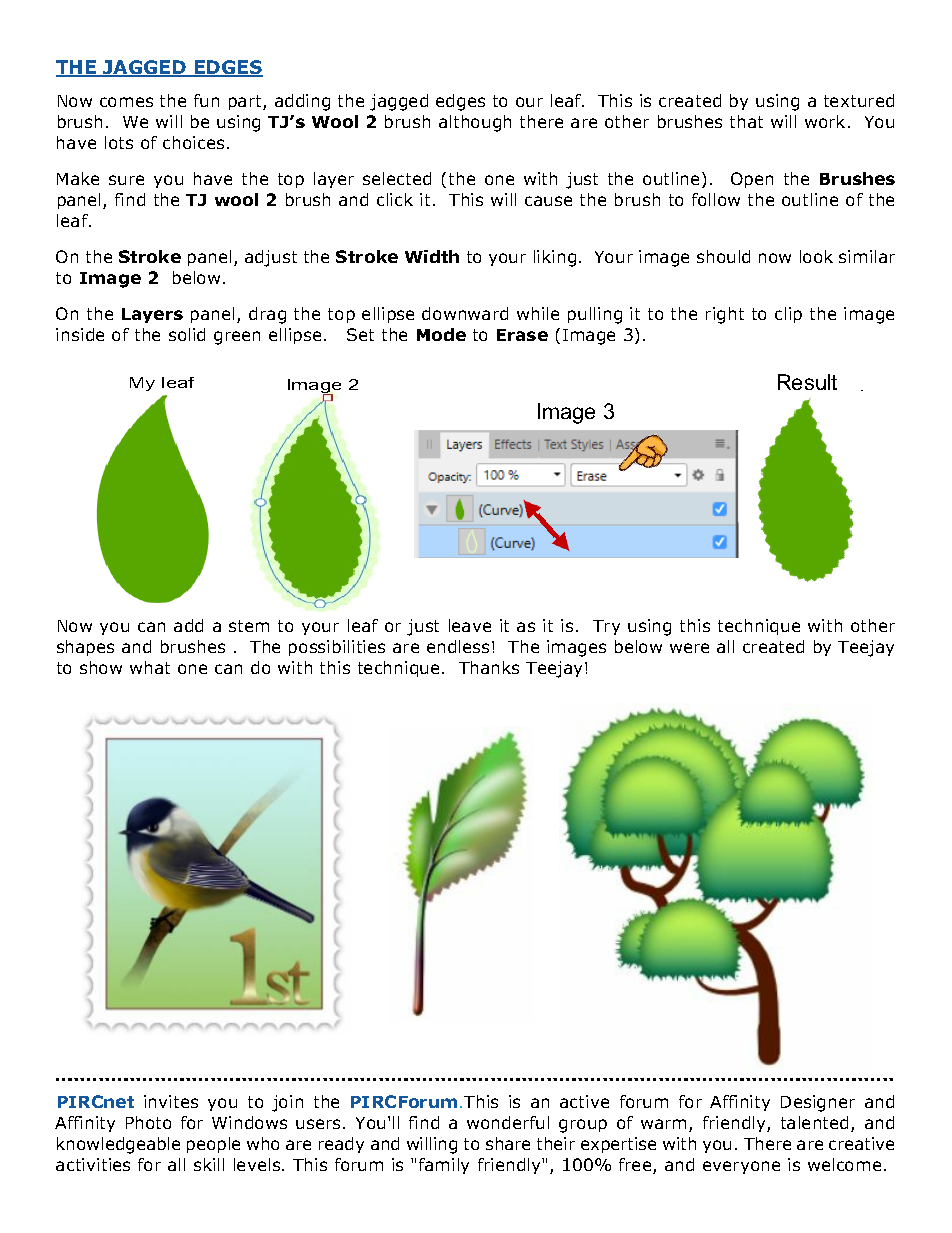  I want to click on what, so click(150, 667).
